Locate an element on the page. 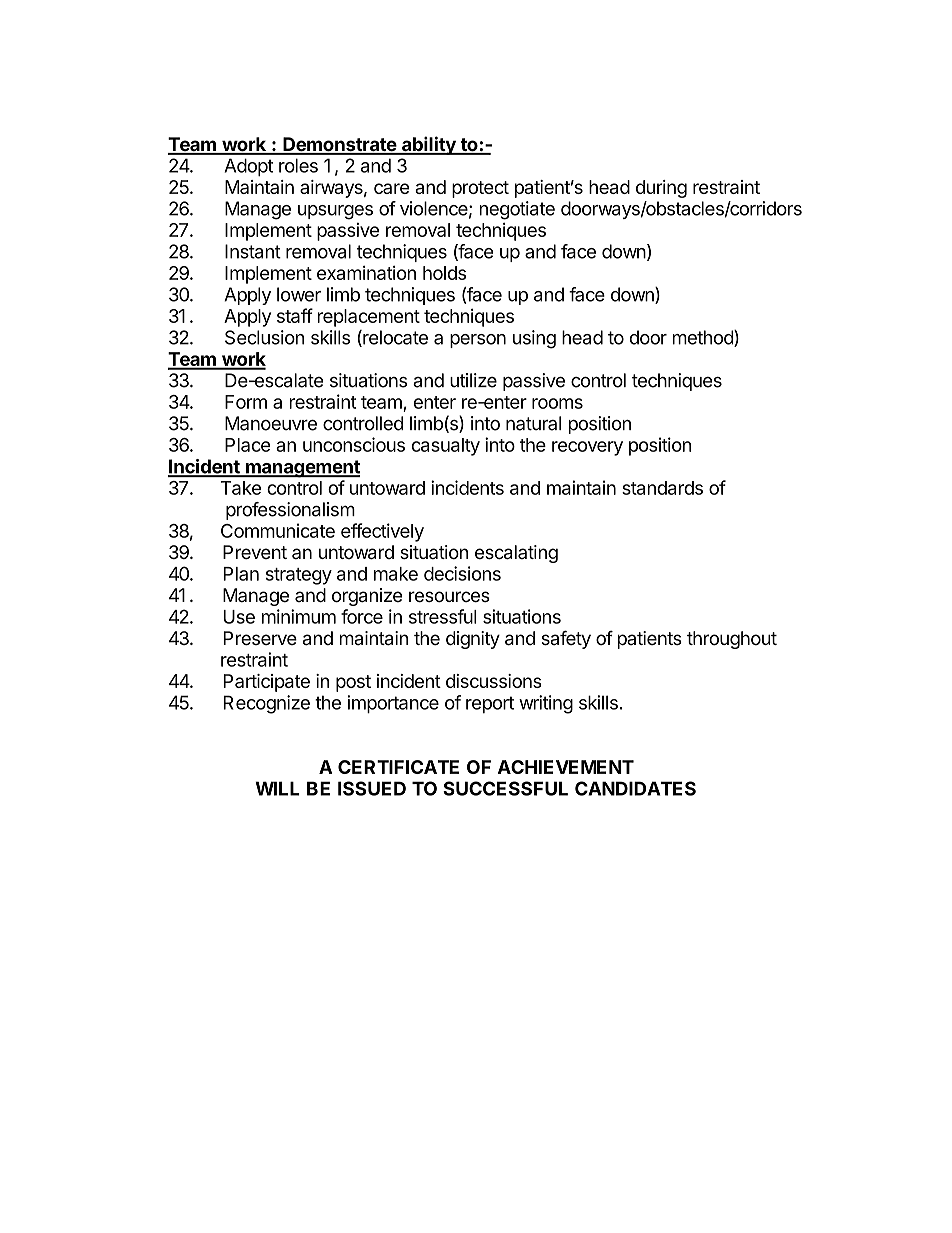 This page has width=952, height=1233. Preserve is located at coordinates (260, 638).
